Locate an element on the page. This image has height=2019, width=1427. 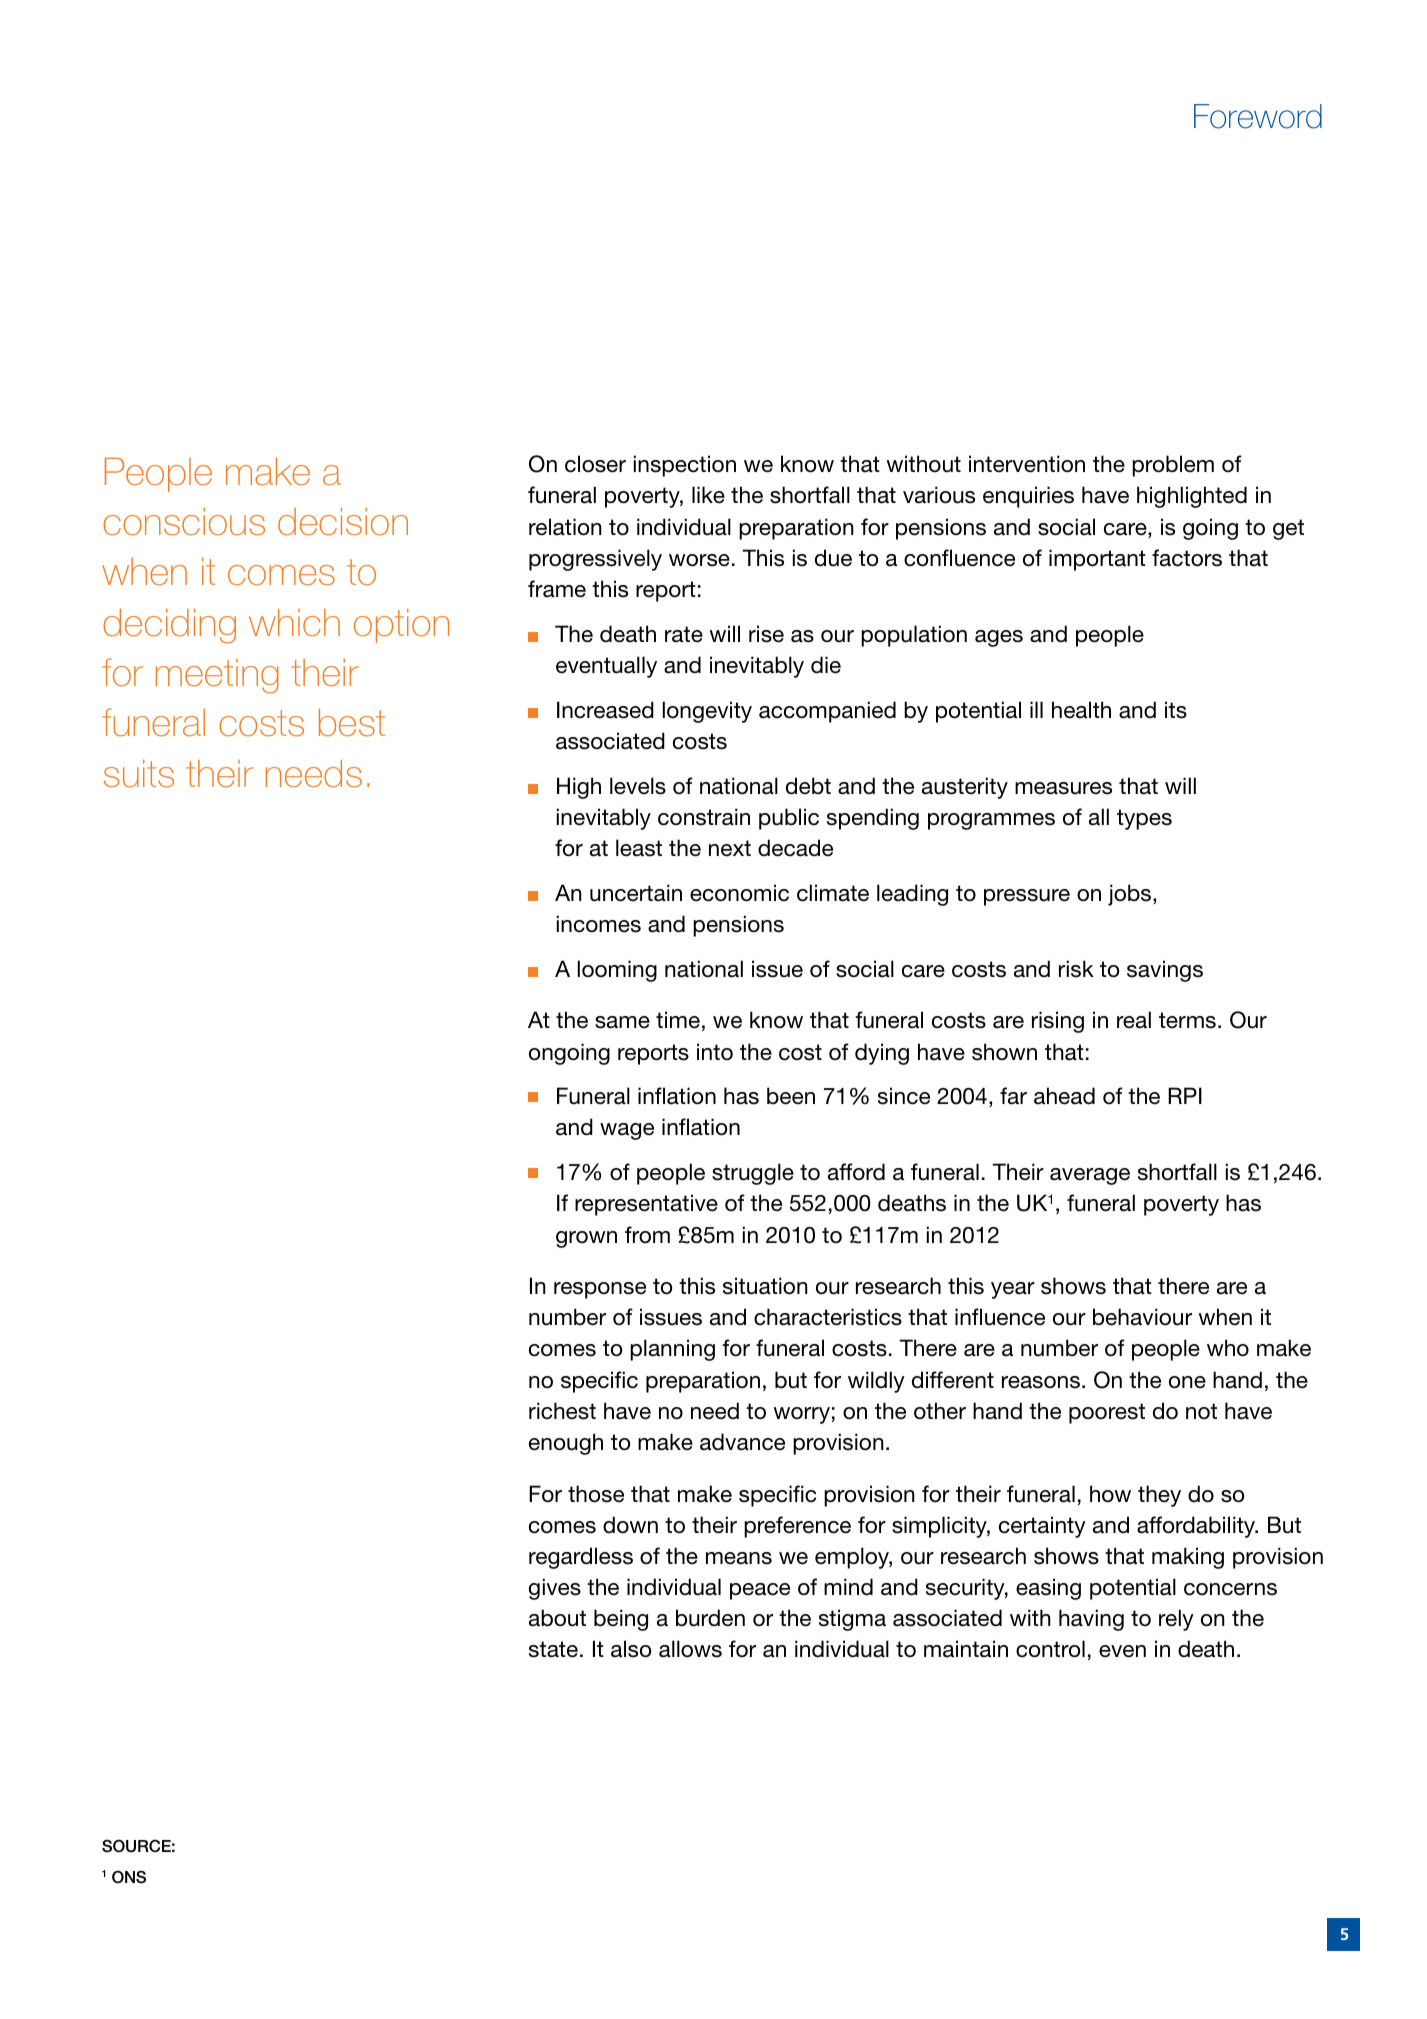
richest is located at coordinates (562, 1411).
